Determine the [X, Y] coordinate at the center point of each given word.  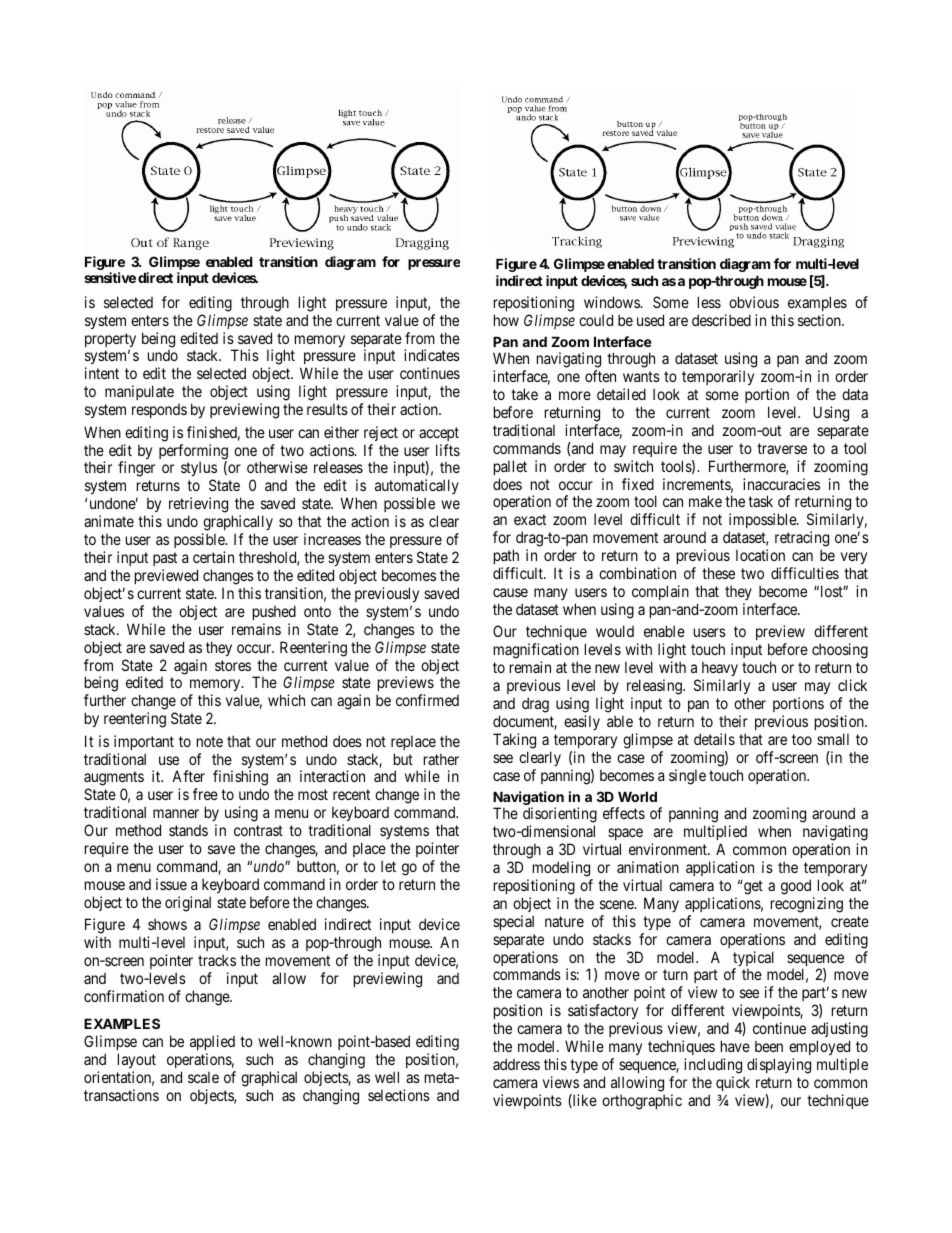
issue [171, 884]
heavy [720, 670]
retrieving [198, 506]
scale [203, 1077]
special [513, 922]
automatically [417, 488]
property [110, 341]
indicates [432, 355]
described [721, 320]
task [760, 501]
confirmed [427, 700]
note [210, 741]
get [753, 887]
